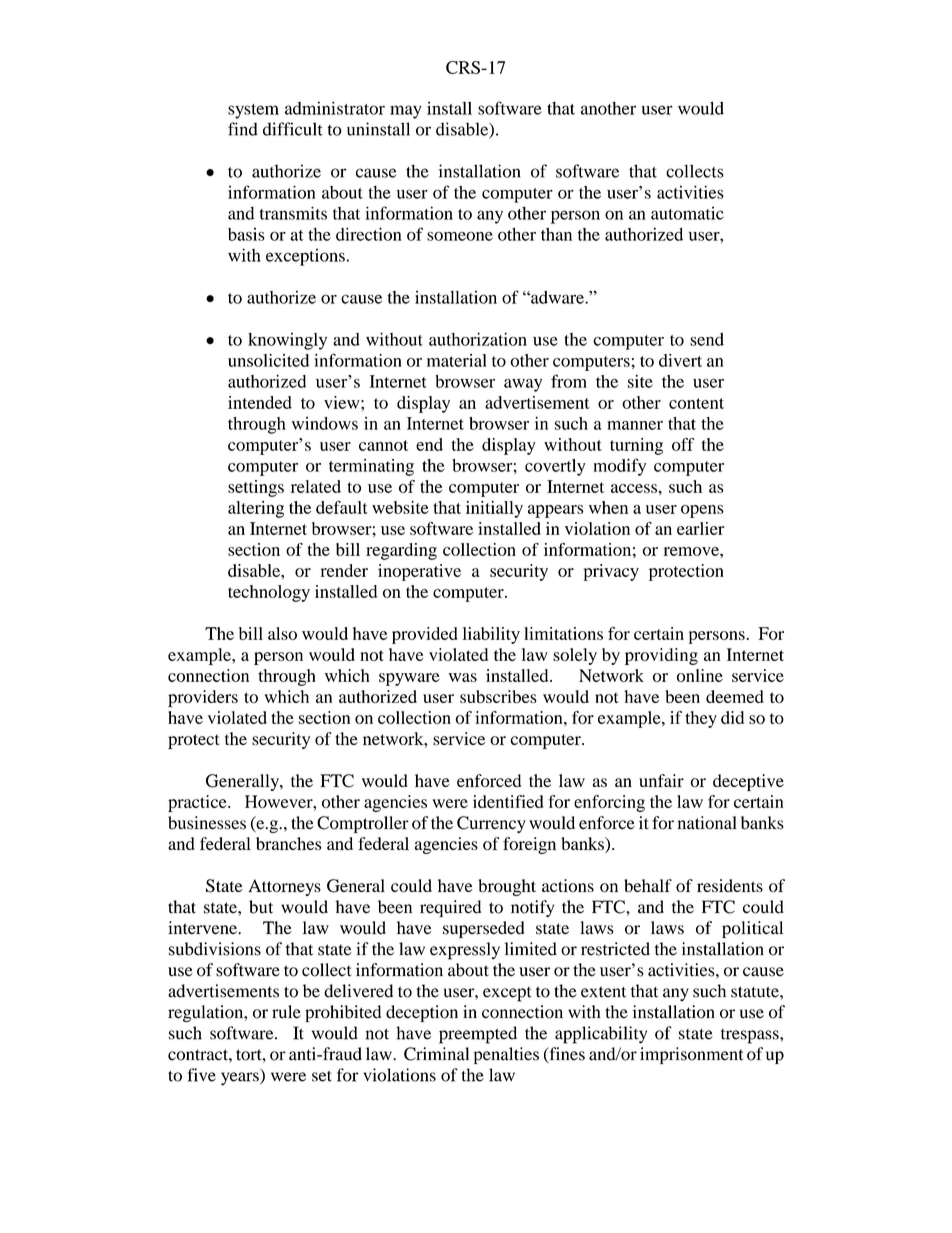  What do you see at coordinates (405, 112) in the document?
I see `may` at bounding box center [405, 112].
